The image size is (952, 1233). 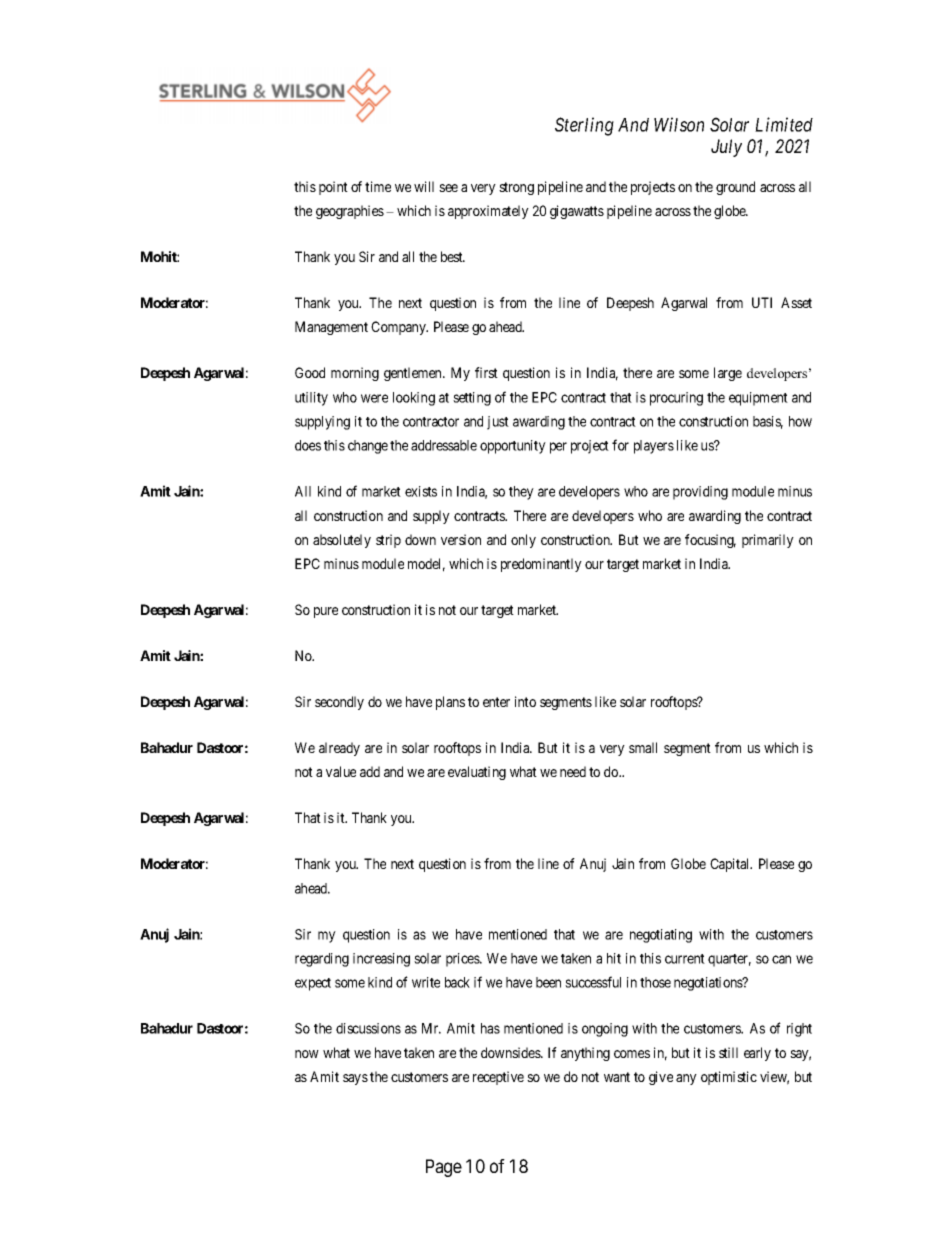 I want to click on Capital, so click(x=731, y=865).
